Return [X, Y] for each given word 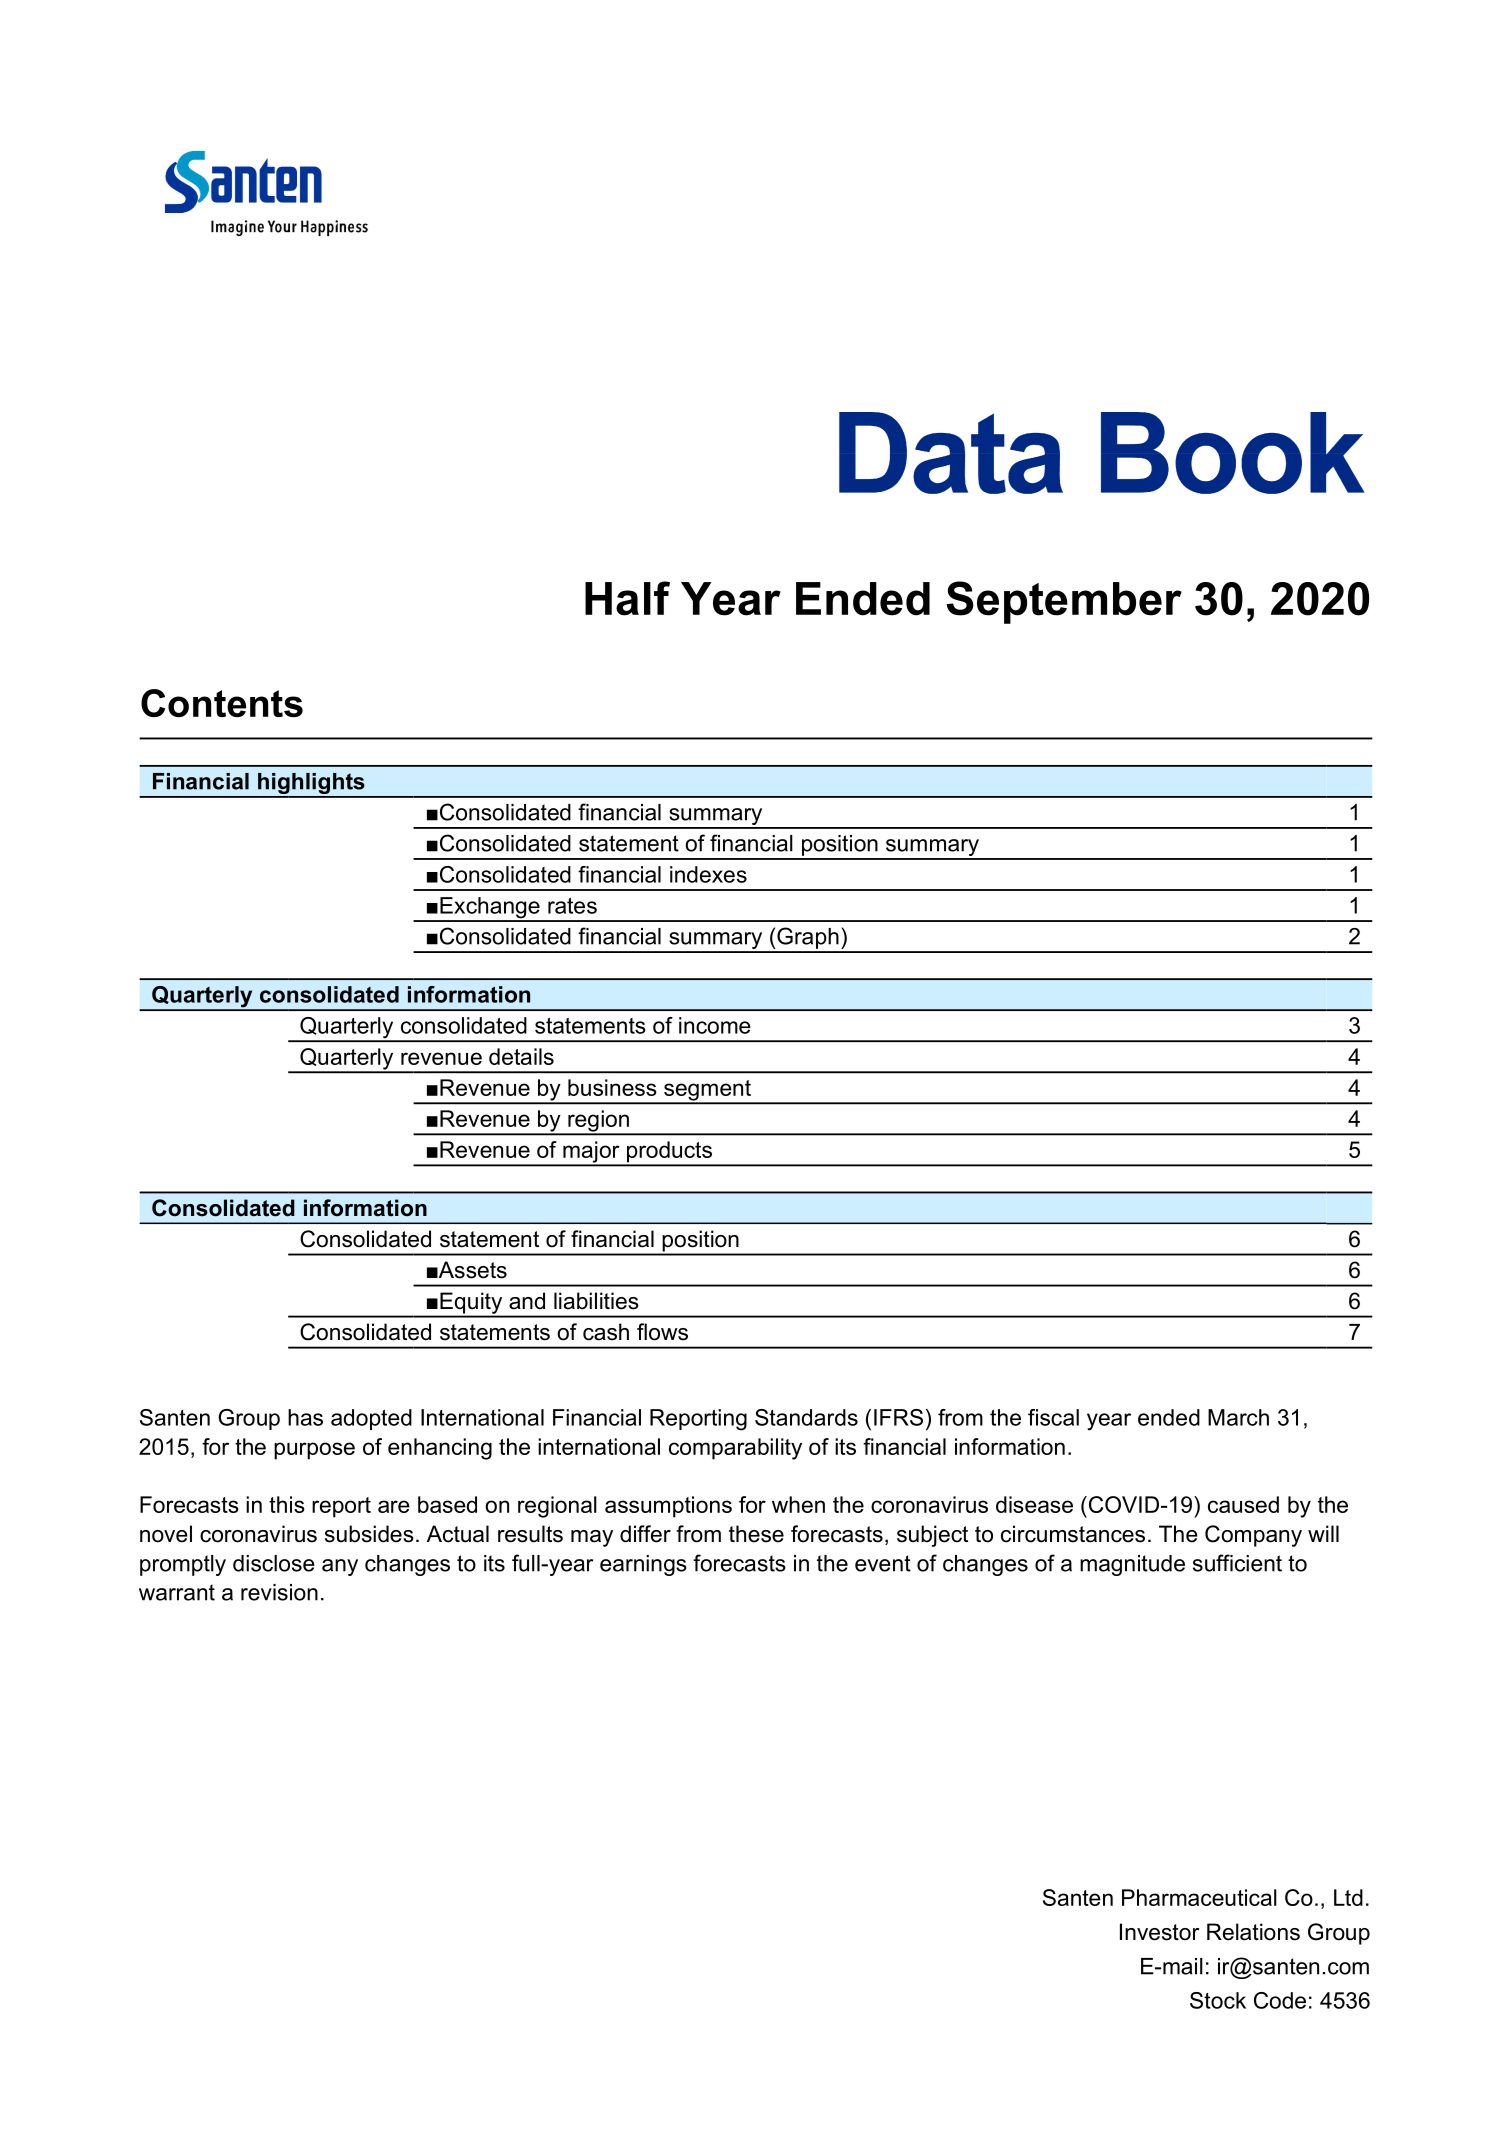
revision [279, 1592]
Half [627, 598]
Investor [1159, 1932]
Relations [1253, 1932]
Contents [222, 703]
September [1064, 602]
